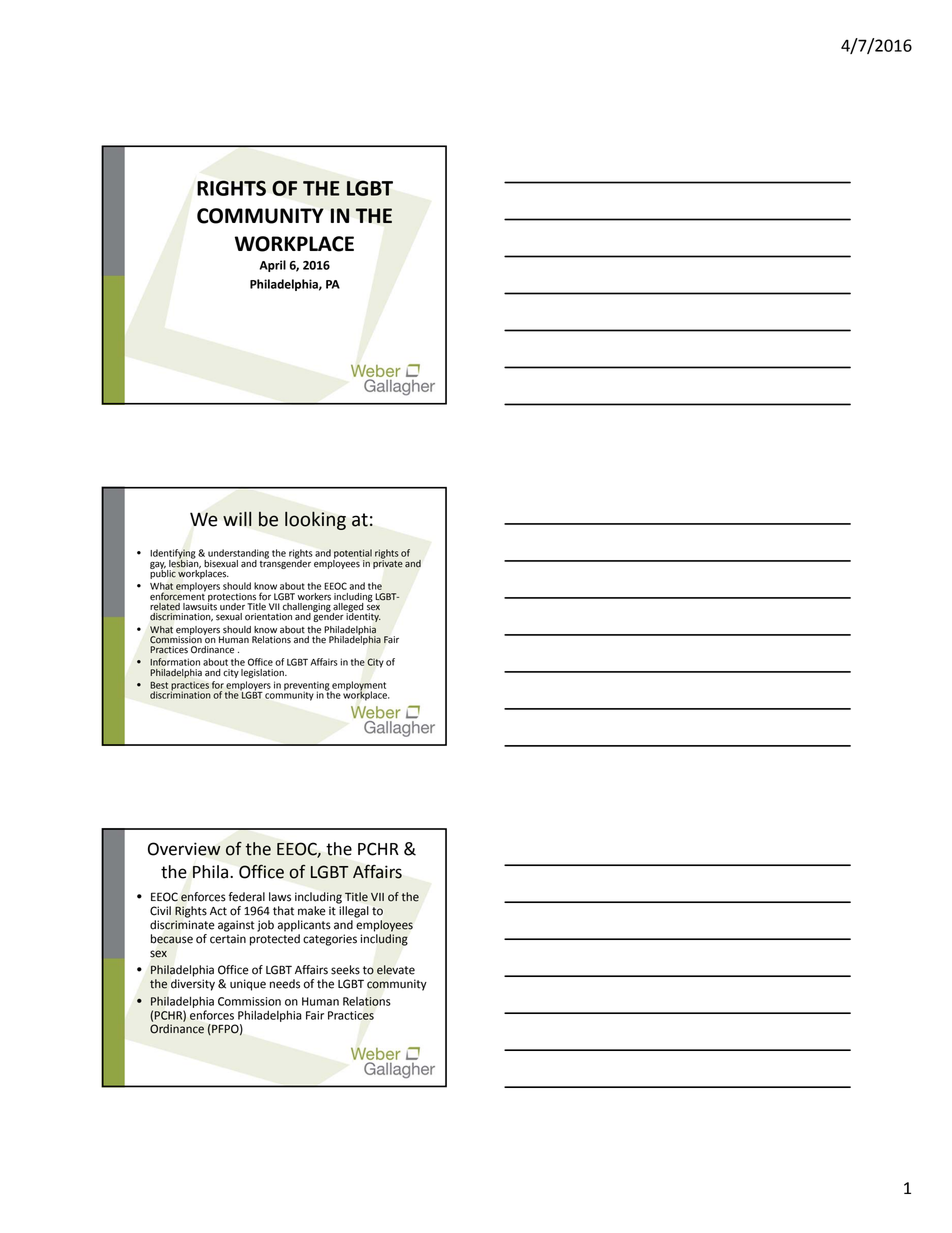 This screenshot has height=1233, width=952. Describe the element at coordinates (363, 616) in the screenshot. I see `identity` at that location.
